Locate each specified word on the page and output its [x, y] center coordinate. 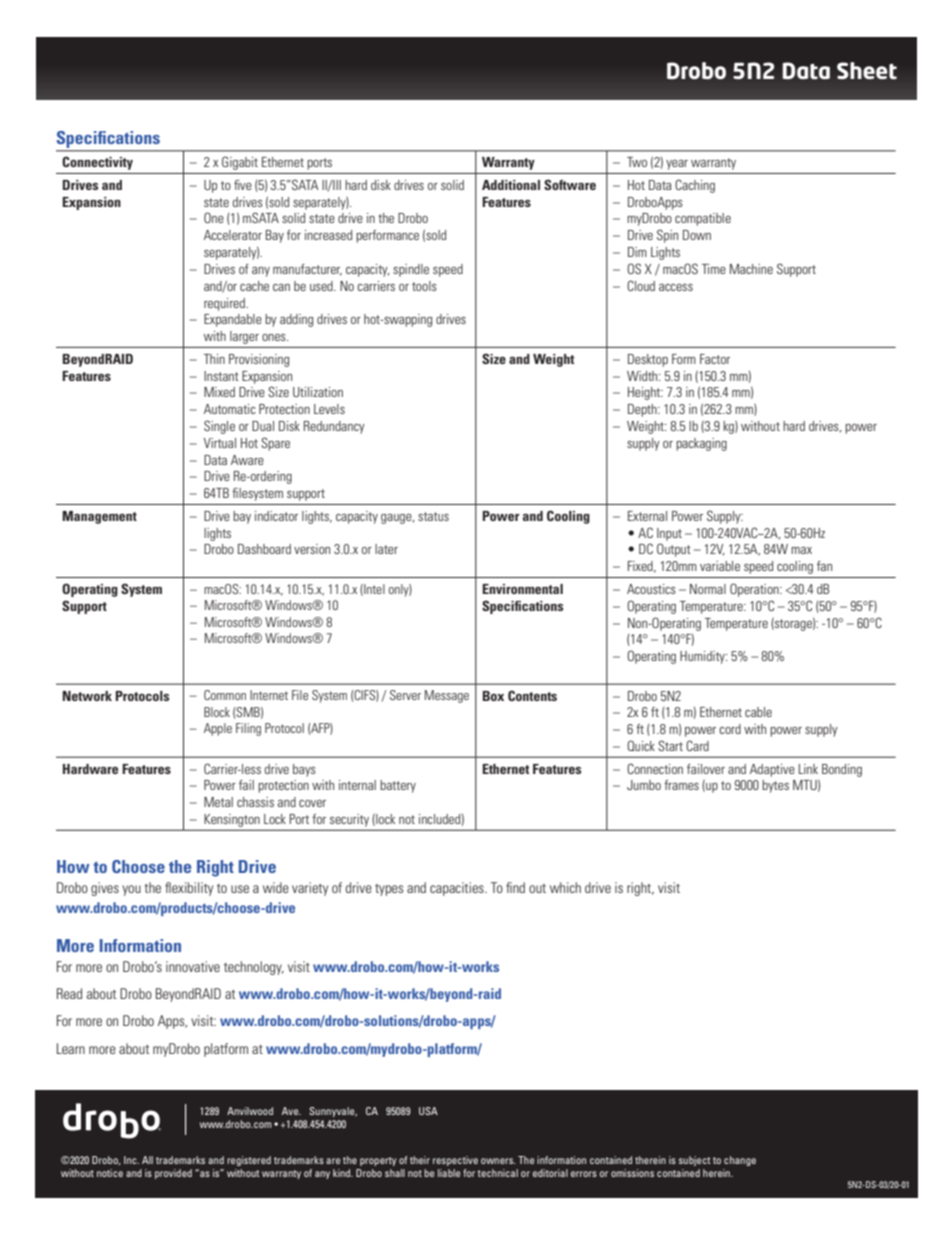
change [740, 1161]
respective [455, 1161]
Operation [755, 590]
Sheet [867, 71]
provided [173, 1174]
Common [225, 695]
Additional [511, 185]
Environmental [522, 589]
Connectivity [97, 163]
